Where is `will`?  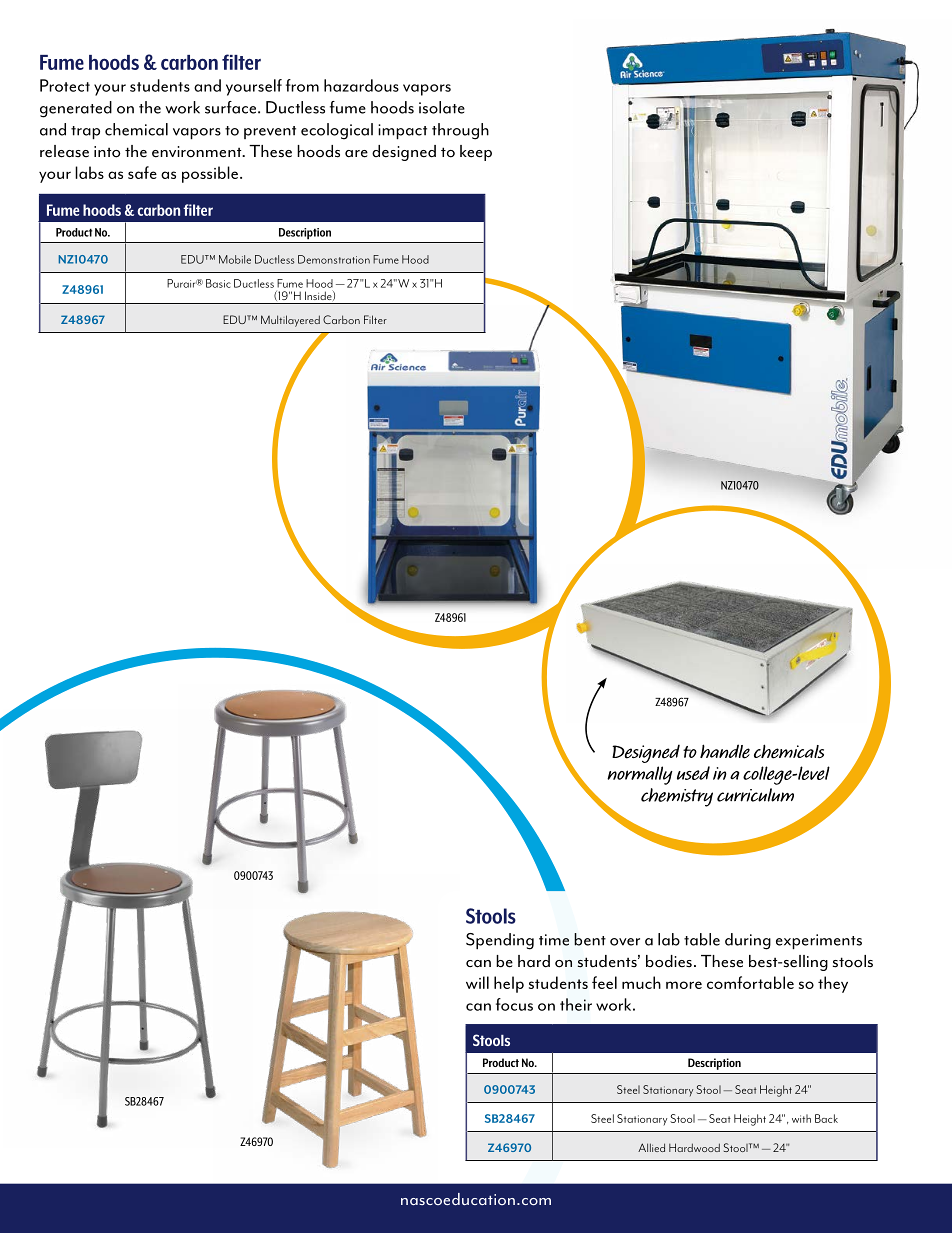
will is located at coordinates (477, 982).
